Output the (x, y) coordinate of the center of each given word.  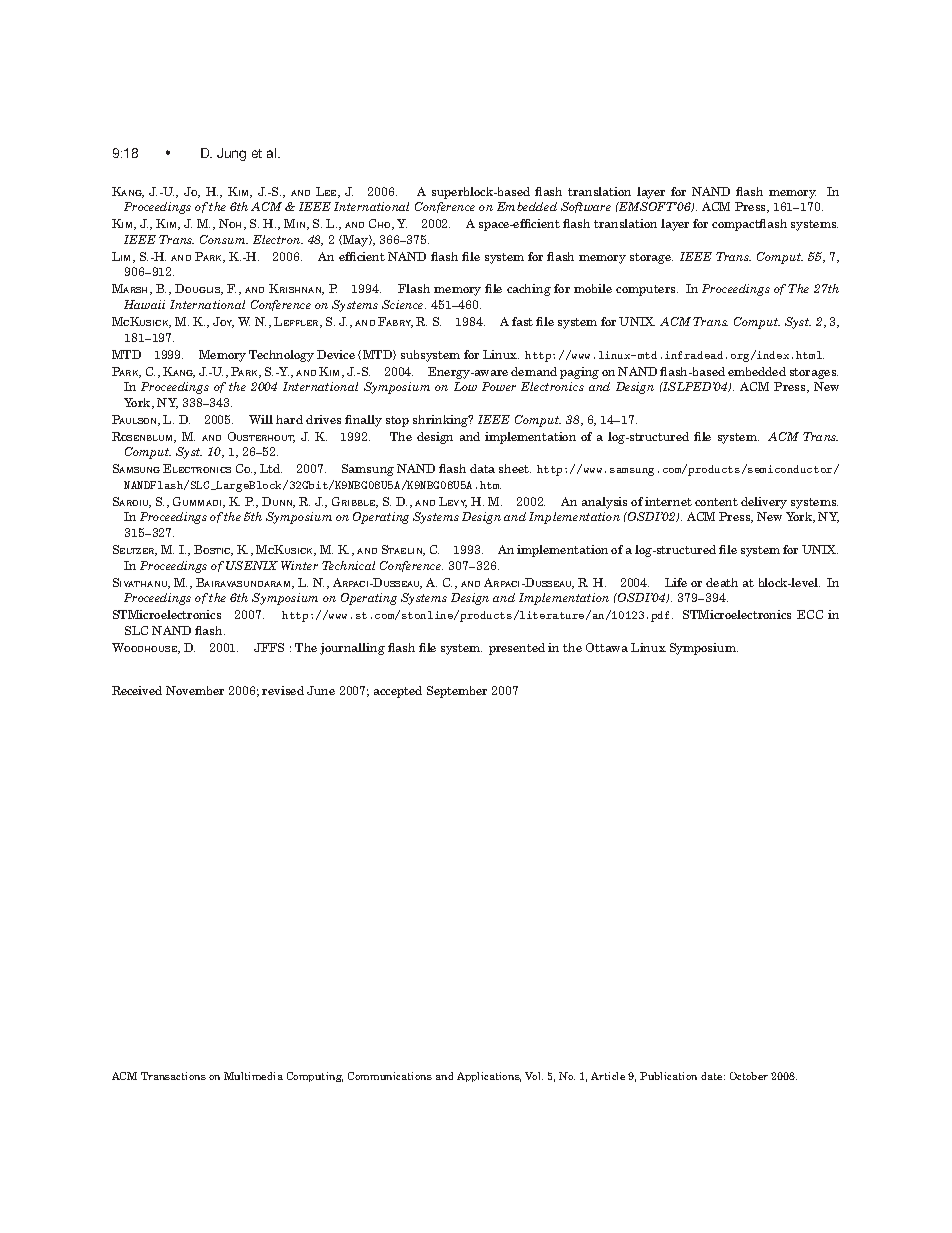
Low (465, 386)
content (716, 502)
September (457, 692)
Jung (231, 154)
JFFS (269, 647)
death (722, 582)
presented (517, 649)
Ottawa (607, 647)
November (195, 690)
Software (586, 207)
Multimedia (253, 1076)
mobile (593, 288)
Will (261, 419)
